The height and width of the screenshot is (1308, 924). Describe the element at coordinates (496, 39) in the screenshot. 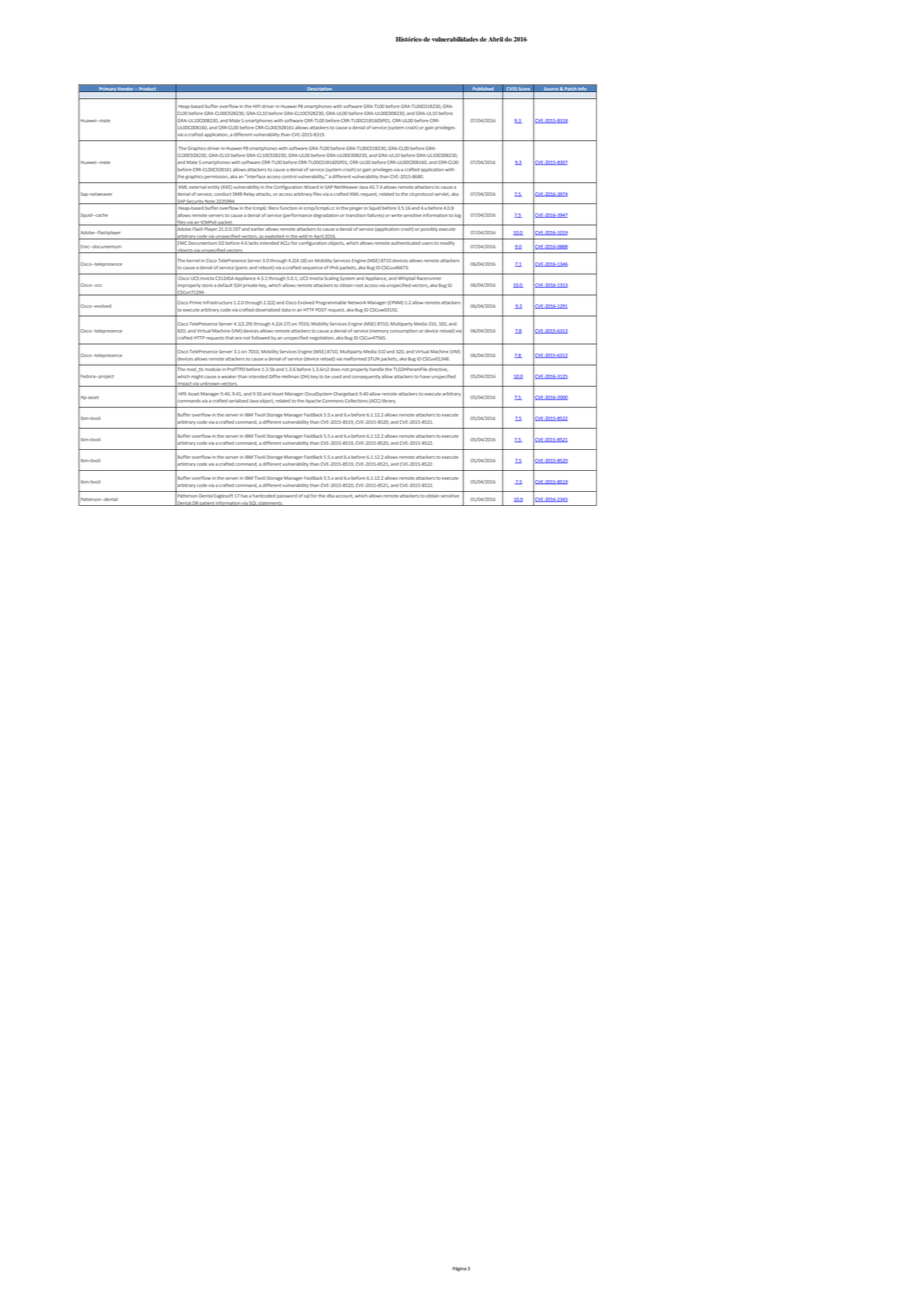

I see `Abril` at that location.
